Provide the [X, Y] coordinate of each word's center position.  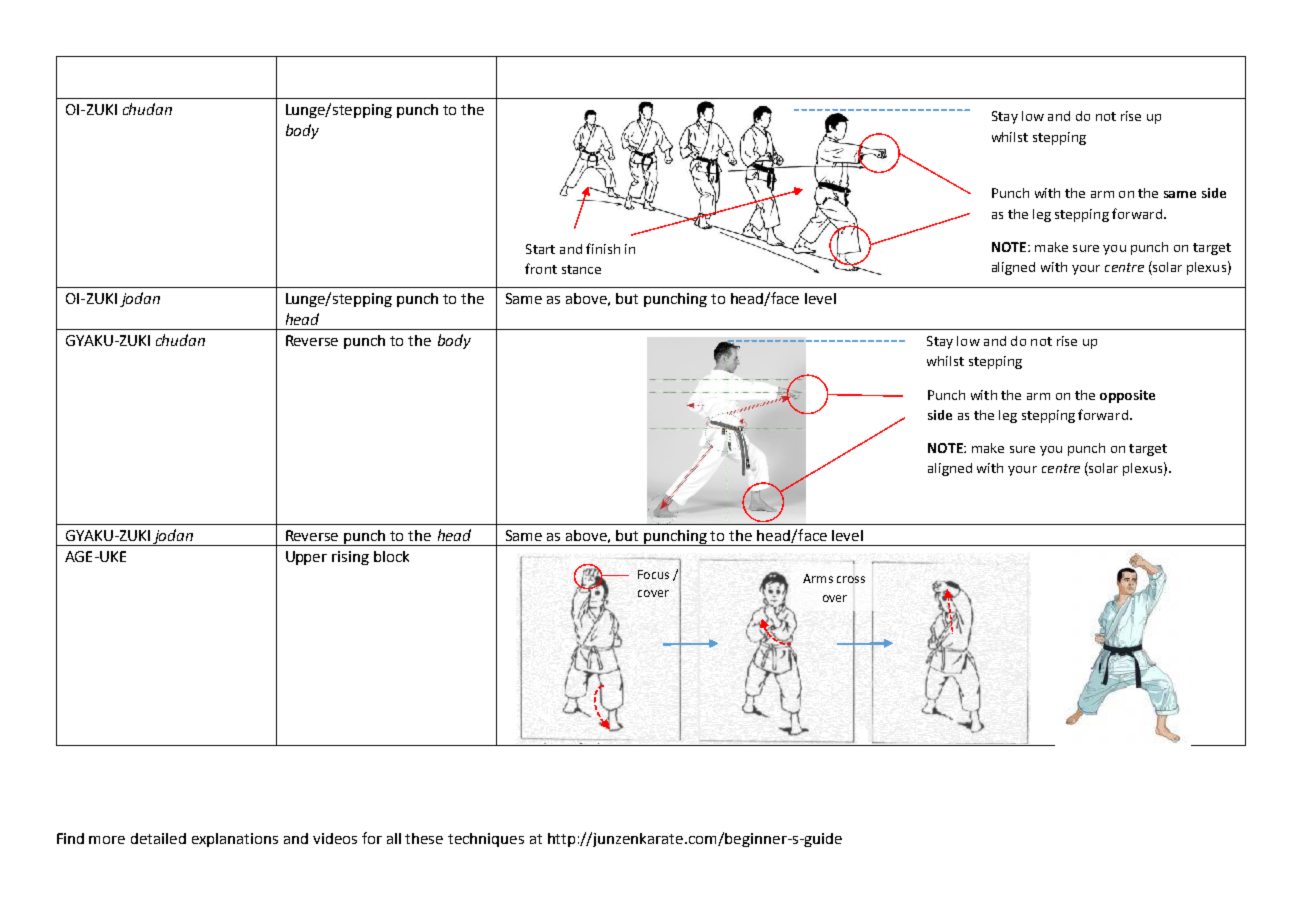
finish [603, 248]
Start [540, 249]
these [424, 838]
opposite [1127, 396]
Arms [818, 578]
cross [851, 579]
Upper [306, 558]
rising [350, 558]
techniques [486, 840]
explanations [235, 840]
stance [581, 269]
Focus [653, 574]
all [394, 838]
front [541, 268]
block [391, 556]
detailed [158, 838]
